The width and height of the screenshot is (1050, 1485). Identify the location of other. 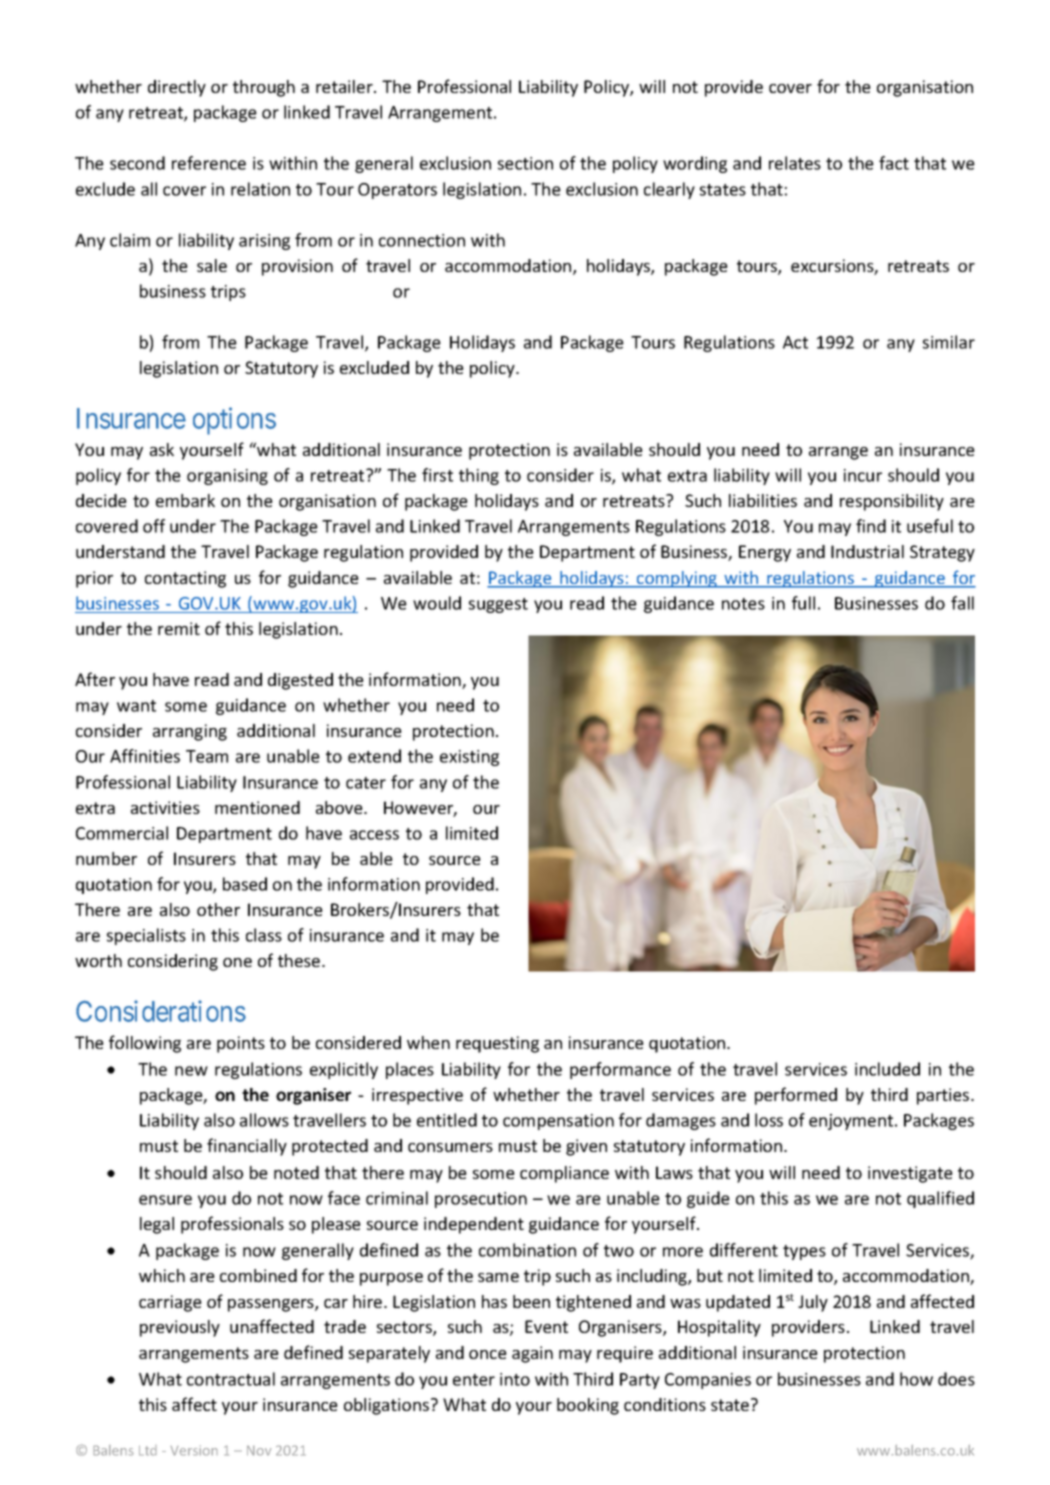
(218, 909).
